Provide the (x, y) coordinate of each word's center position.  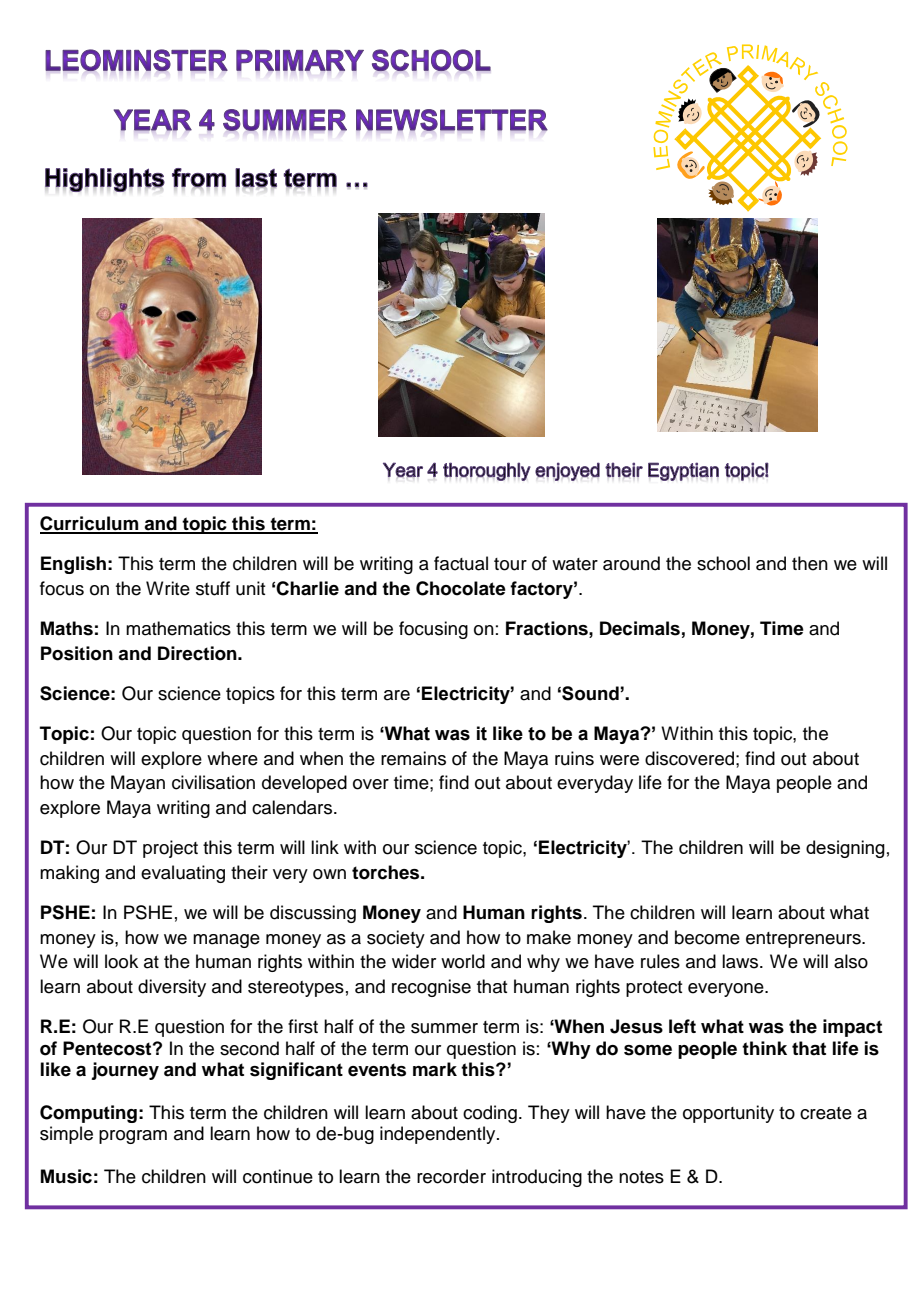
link (325, 847)
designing (845, 849)
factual (461, 563)
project (170, 849)
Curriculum (90, 524)
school (723, 563)
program (133, 1137)
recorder (451, 1176)
